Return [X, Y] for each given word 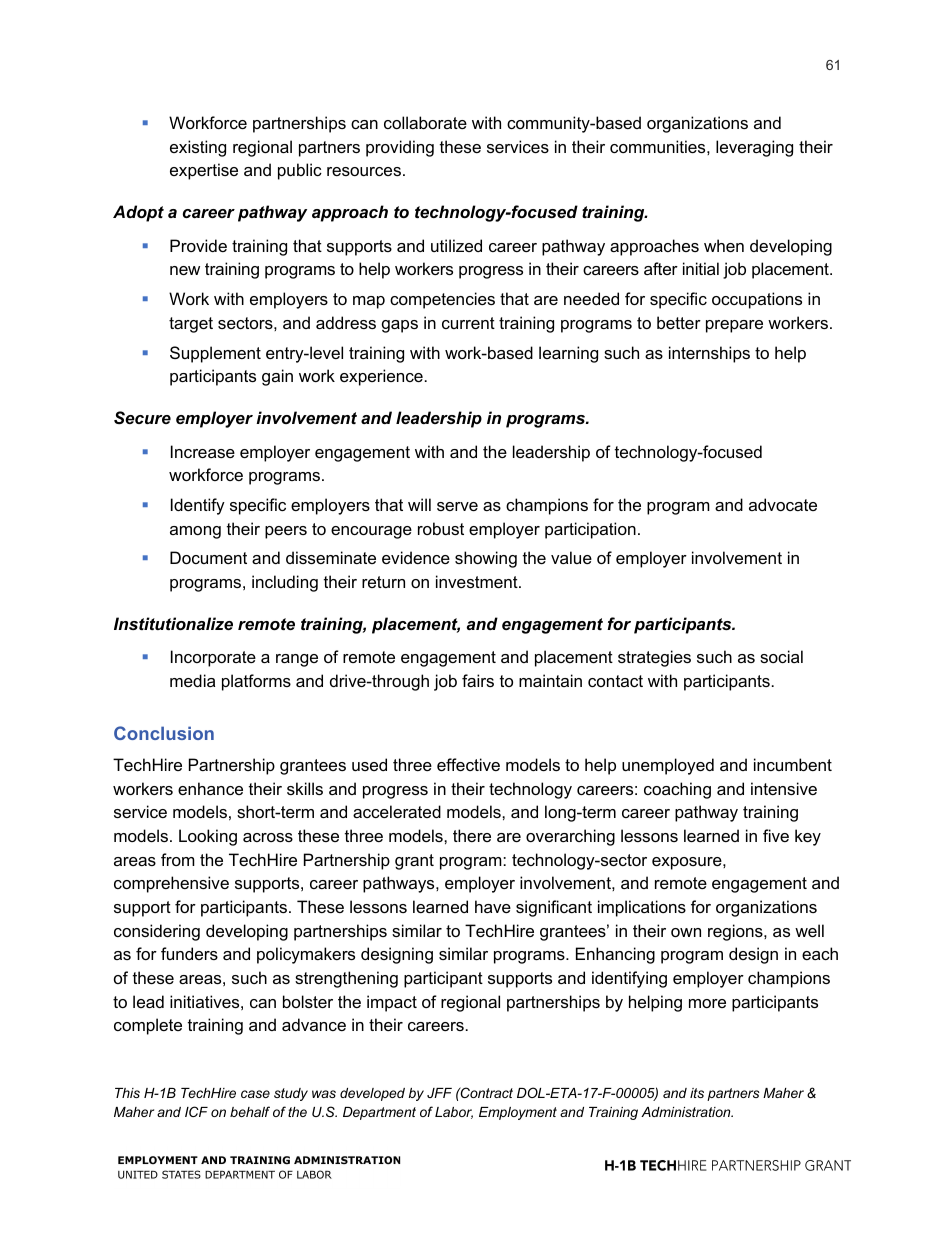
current [468, 323]
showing [486, 559]
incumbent [793, 764]
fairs [478, 680]
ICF [196, 1111]
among [195, 532]
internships [709, 354]
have [493, 906]
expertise [204, 171]
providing [400, 148]
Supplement [215, 354]
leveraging [754, 148]
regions [736, 932]
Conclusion [164, 733]
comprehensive [171, 884]
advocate [783, 504]
